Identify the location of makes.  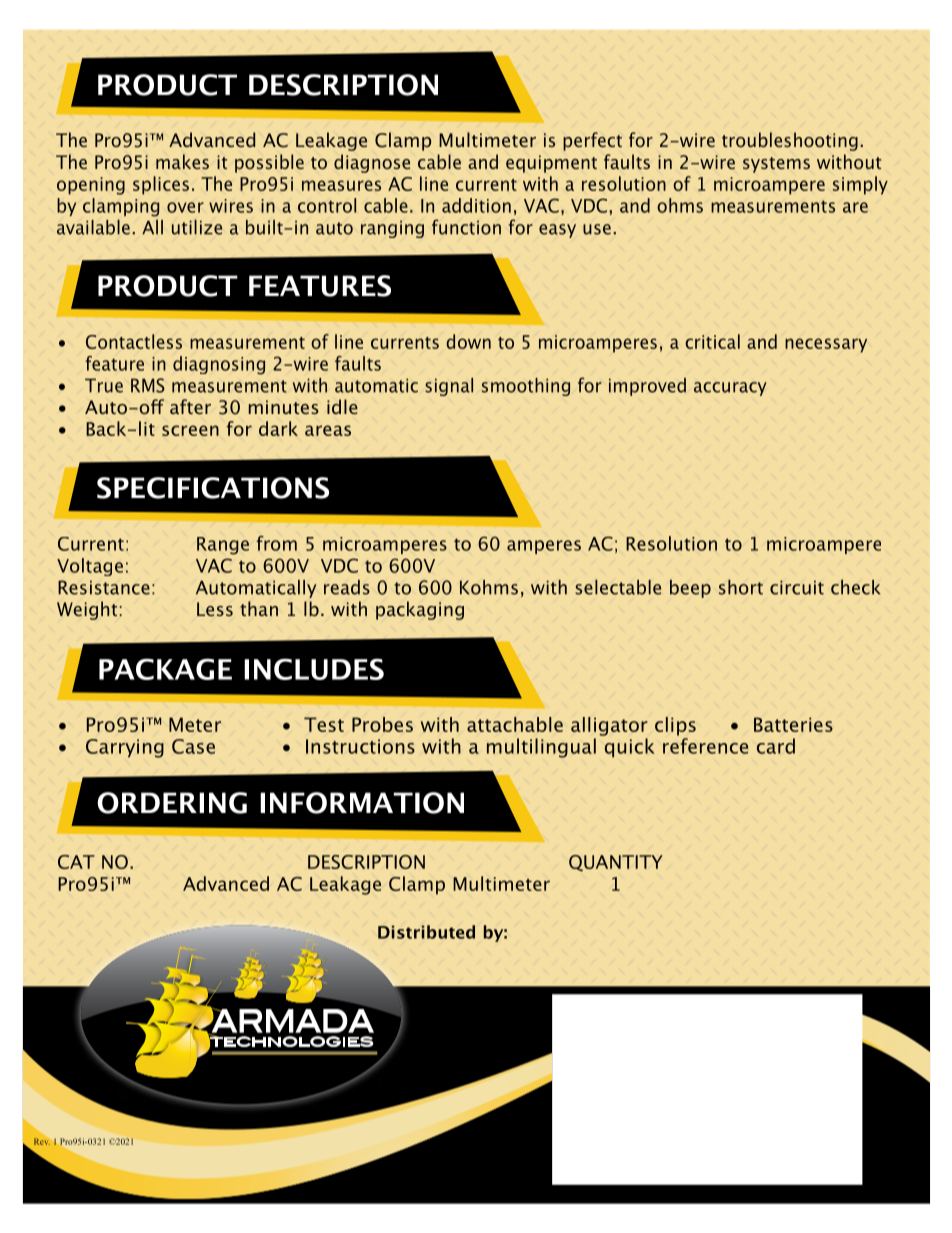
(182, 161).
